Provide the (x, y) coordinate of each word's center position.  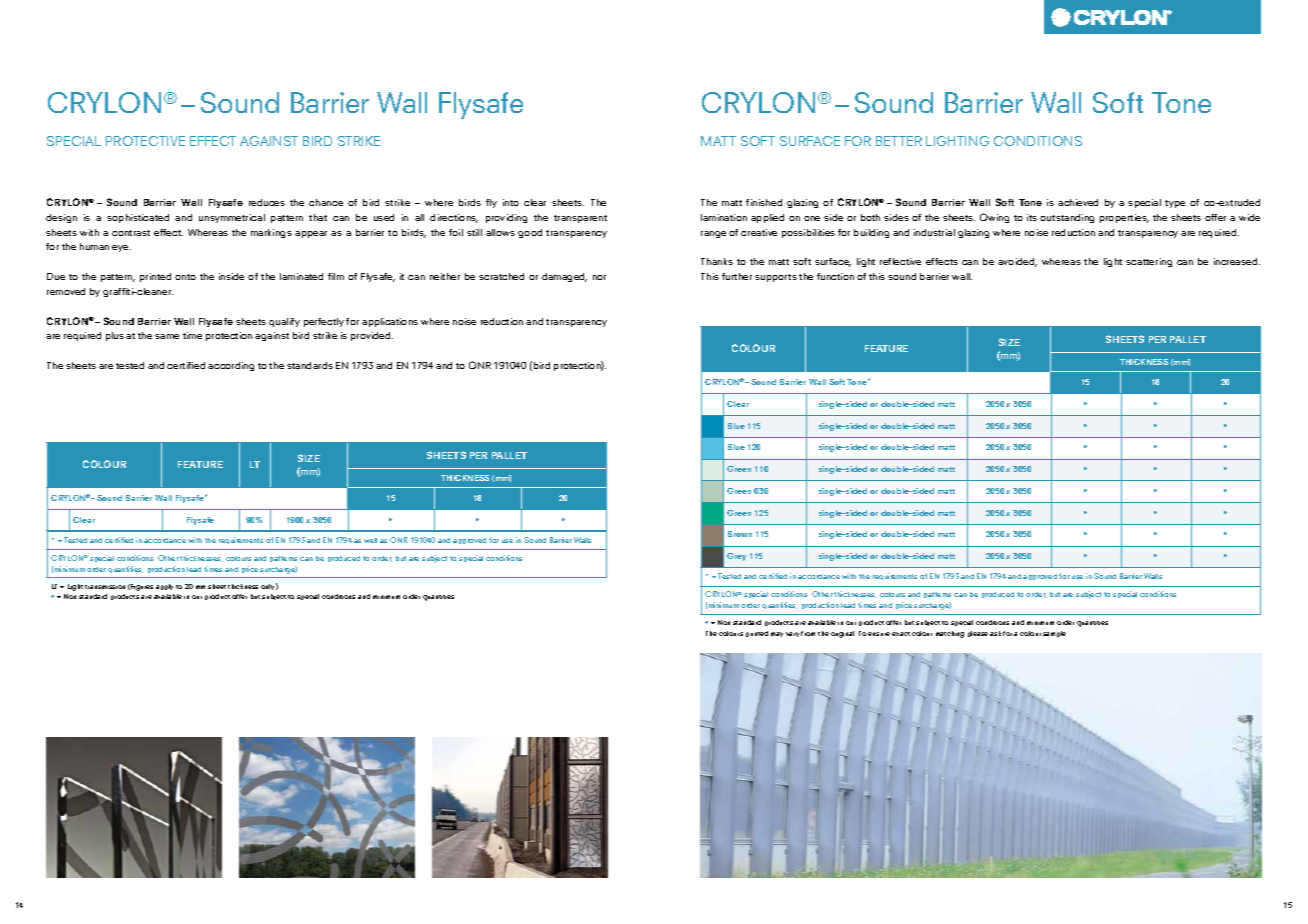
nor (599, 277)
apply (164, 587)
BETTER (899, 141)
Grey (736, 557)
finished (764, 202)
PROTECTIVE (145, 141)
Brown (740, 534)
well (370, 540)
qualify (284, 322)
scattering (1149, 262)
